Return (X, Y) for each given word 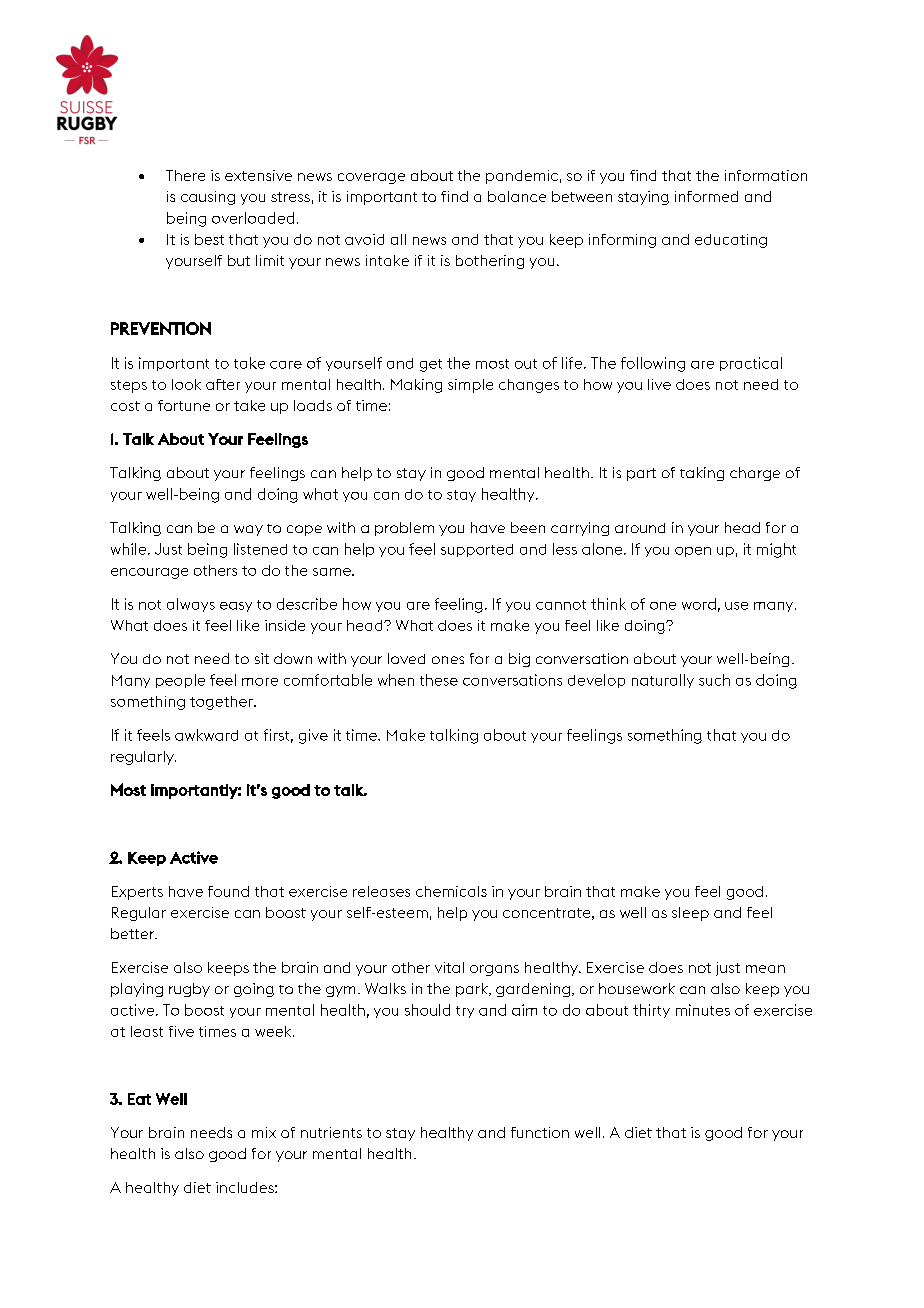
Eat (139, 1099)
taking (702, 474)
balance (517, 196)
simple (470, 386)
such (714, 680)
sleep (690, 914)
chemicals (451, 891)
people (180, 681)
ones (448, 660)
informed (706, 196)
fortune (184, 405)
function (540, 1132)
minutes (703, 1010)
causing (208, 198)
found (228, 891)
